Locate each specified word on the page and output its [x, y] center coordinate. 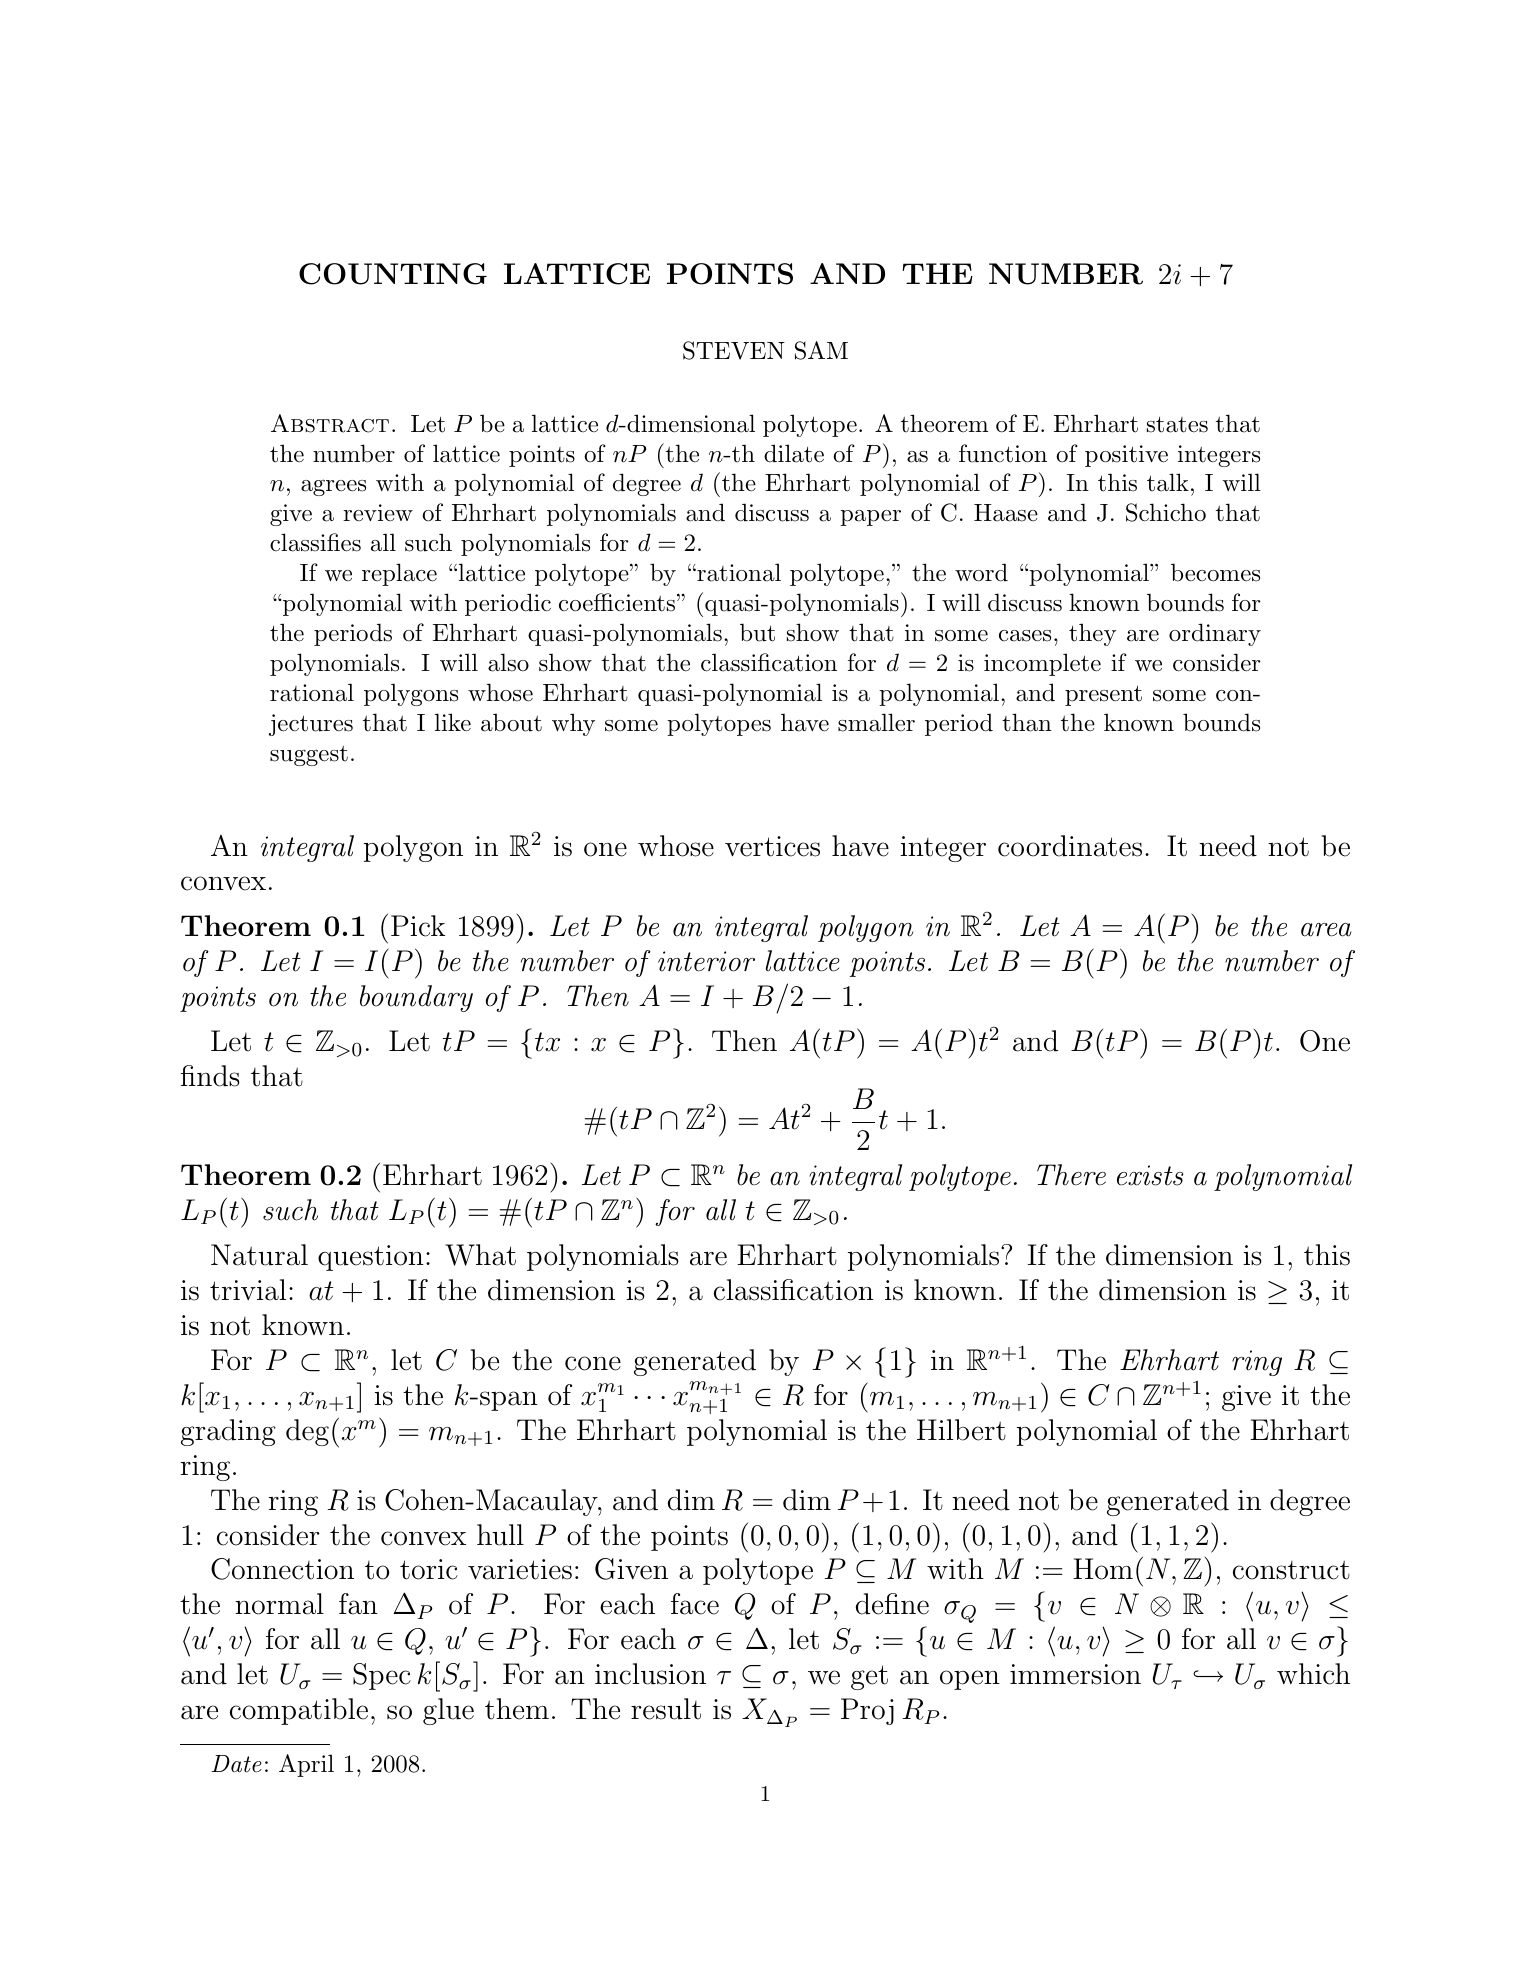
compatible [299, 1711]
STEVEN [734, 350]
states [1177, 425]
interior [706, 961]
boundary [416, 998]
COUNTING [393, 274]
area [1326, 930]
